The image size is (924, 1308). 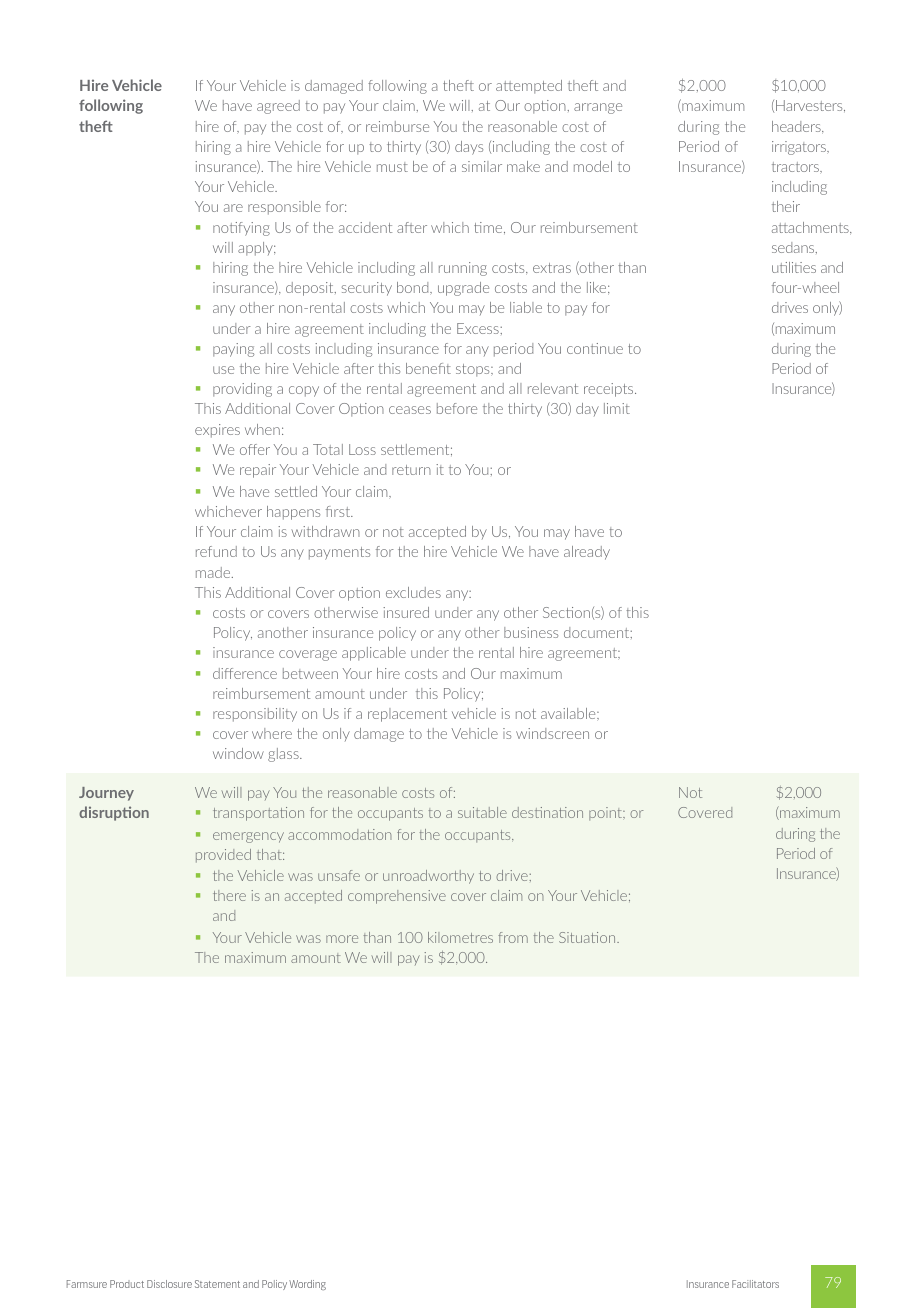 What do you see at coordinates (169, 1284) in the screenshot?
I see `Disclosure` at bounding box center [169, 1284].
